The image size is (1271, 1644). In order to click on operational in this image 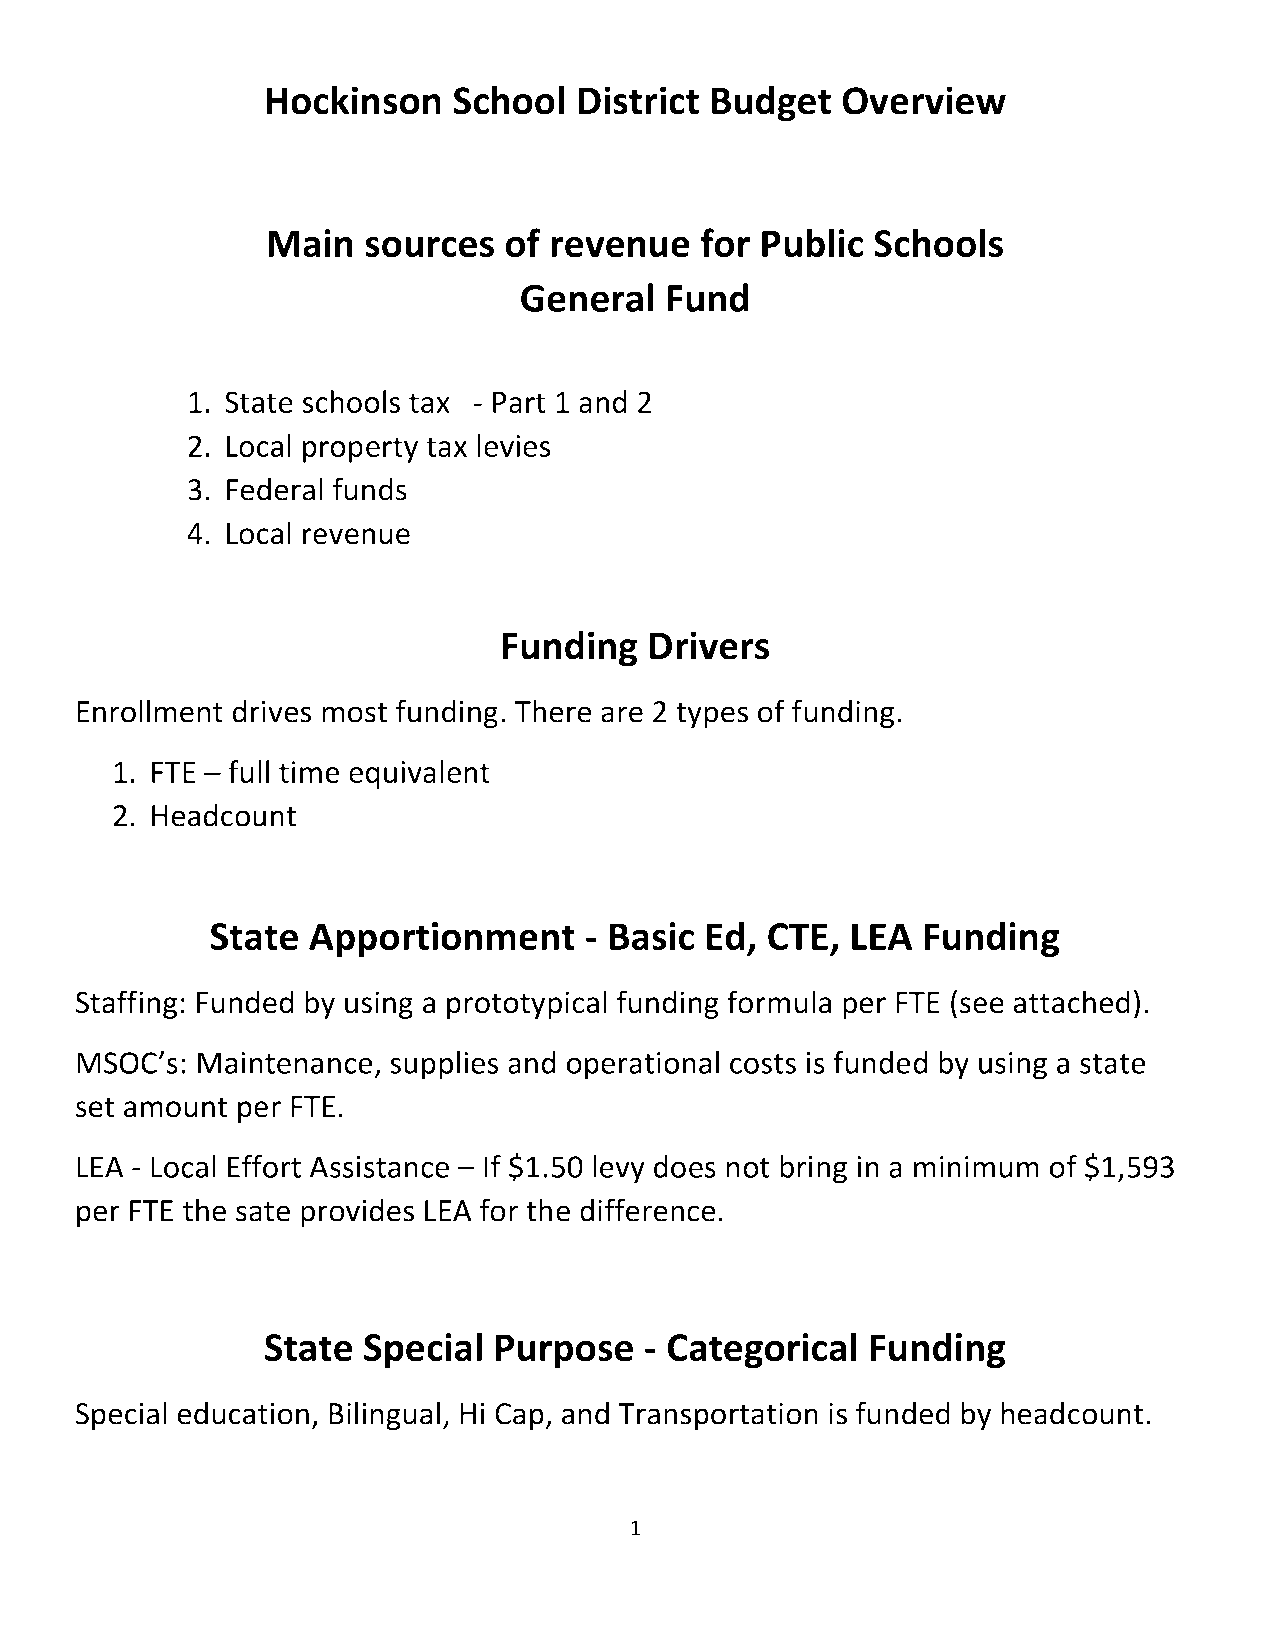, I will do `click(643, 1065)`.
